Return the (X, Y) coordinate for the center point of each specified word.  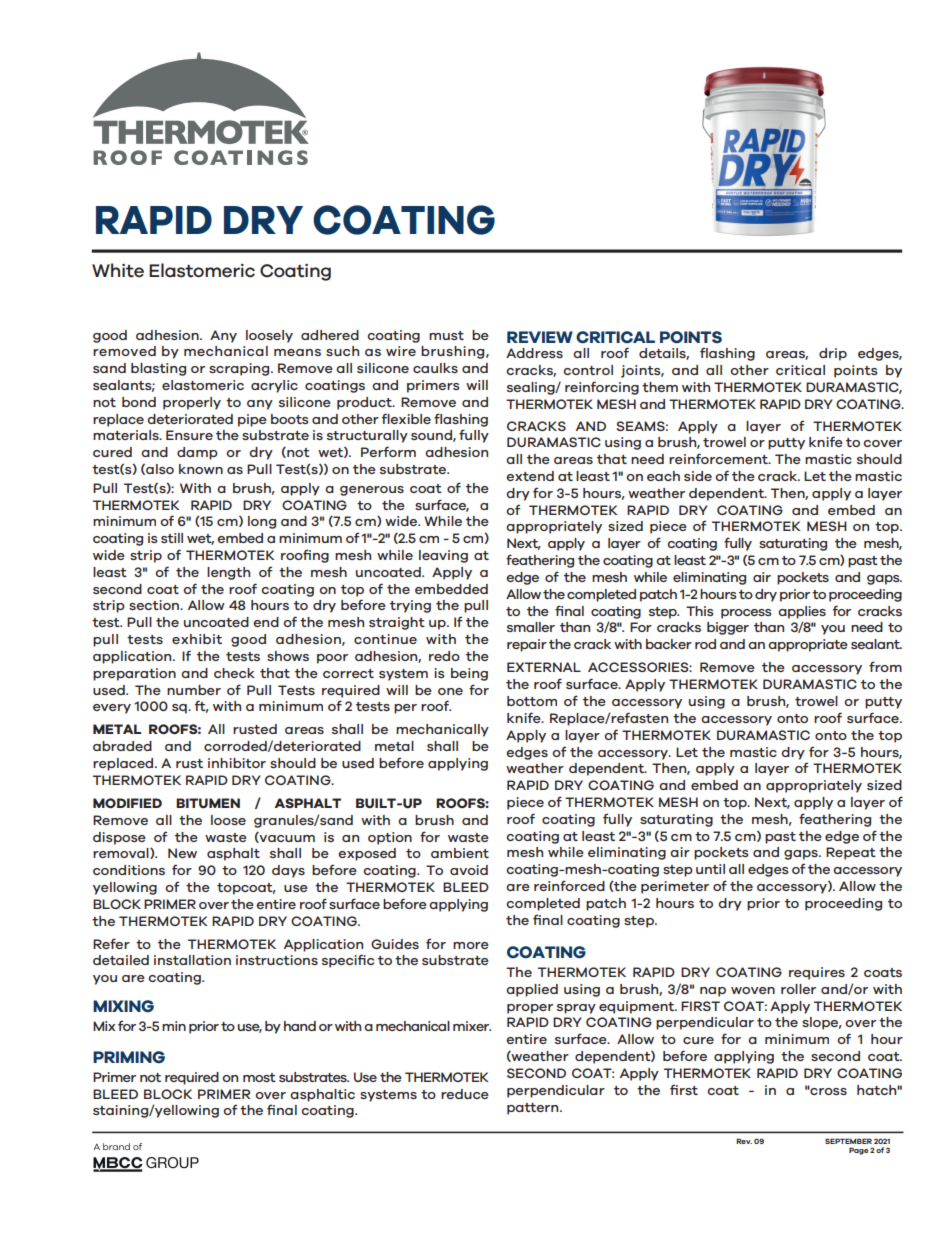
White (118, 270)
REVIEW (540, 337)
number (194, 690)
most (259, 1077)
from (885, 666)
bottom (532, 701)
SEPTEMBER (848, 1141)
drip (833, 354)
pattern (534, 1109)
